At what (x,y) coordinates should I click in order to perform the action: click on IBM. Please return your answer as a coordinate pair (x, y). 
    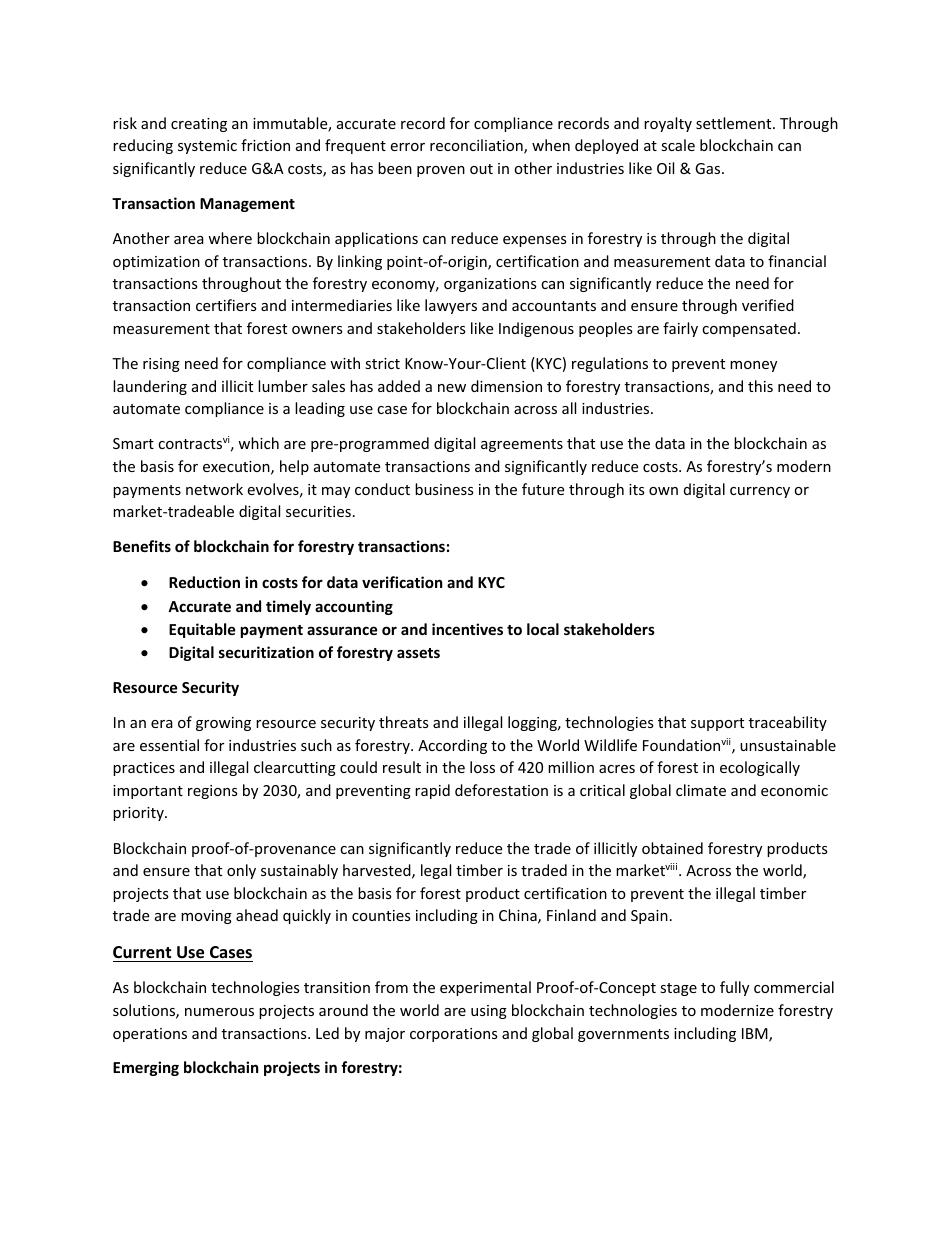
    Looking at the image, I should click on (756, 1035).
